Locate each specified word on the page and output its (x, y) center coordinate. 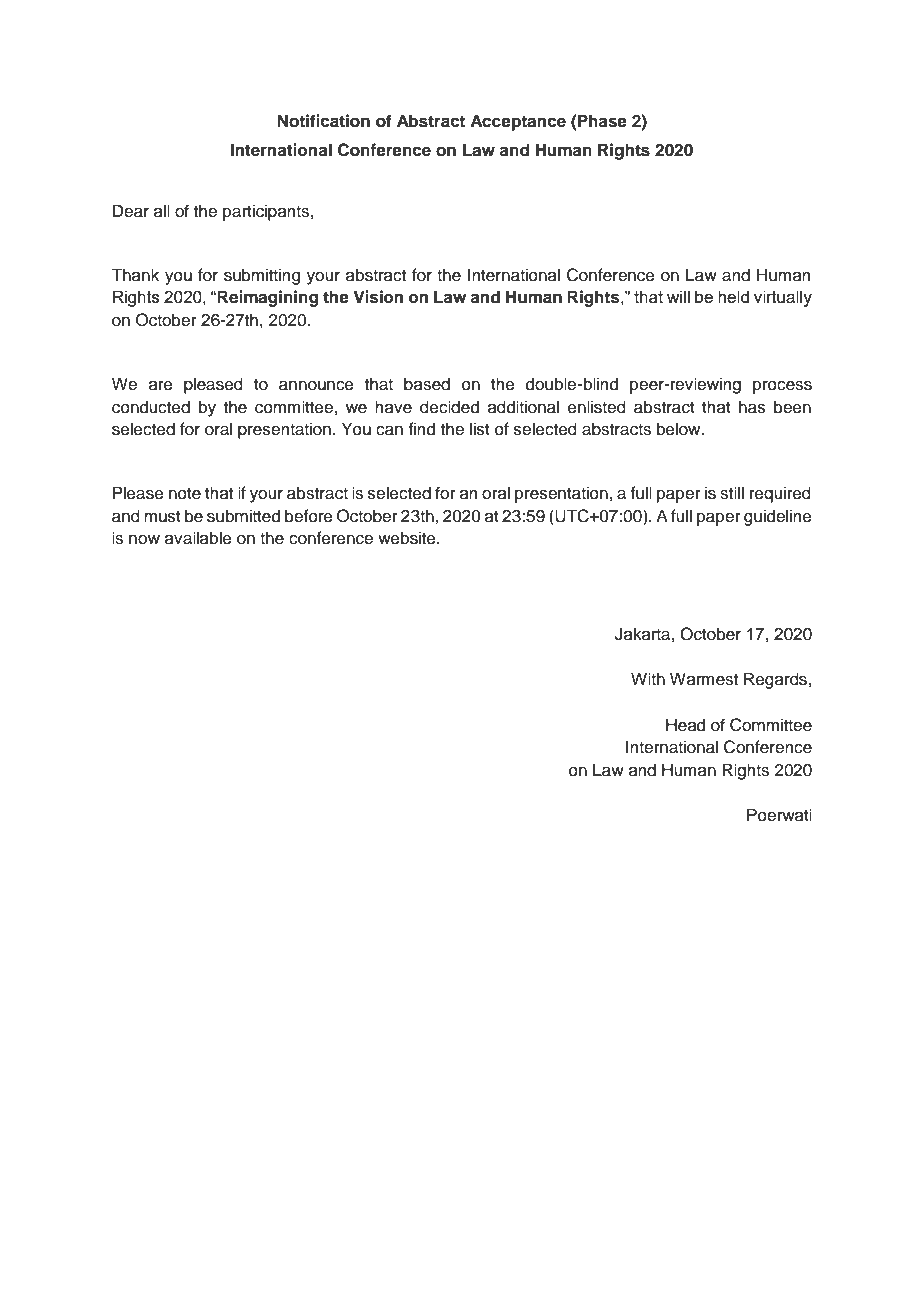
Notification (323, 121)
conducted (151, 407)
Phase (602, 121)
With (648, 678)
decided (449, 407)
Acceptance (518, 122)
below (680, 429)
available (198, 538)
